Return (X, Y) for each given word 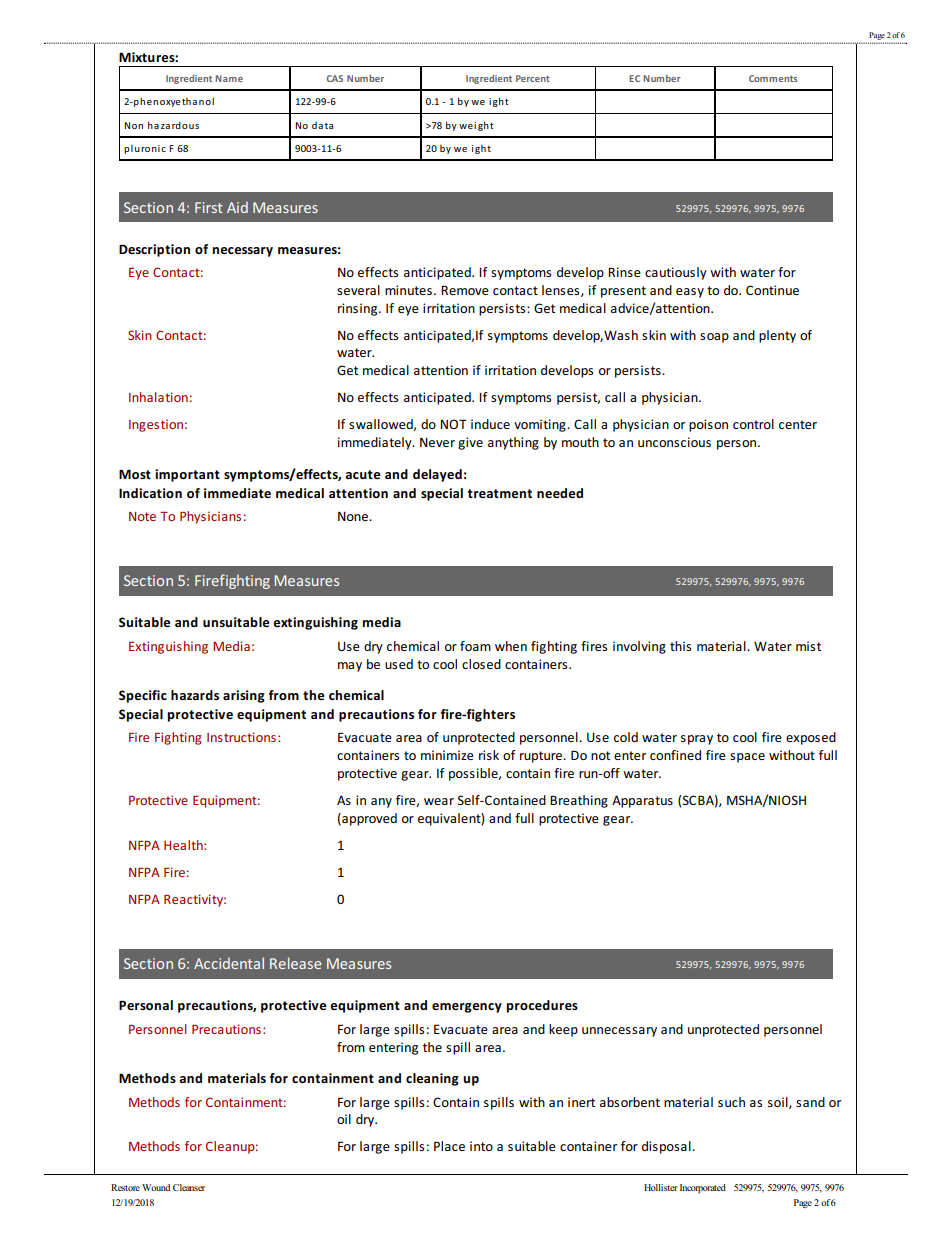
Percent (533, 78)
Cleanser (189, 1187)
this (680, 646)
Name (229, 78)
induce (490, 424)
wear (439, 801)
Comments (773, 78)
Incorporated (703, 1188)
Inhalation (158, 397)
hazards (195, 695)
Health (184, 845)
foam (475, 646)
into (481, 1146)
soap (714, 338)
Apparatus (642, 801)
